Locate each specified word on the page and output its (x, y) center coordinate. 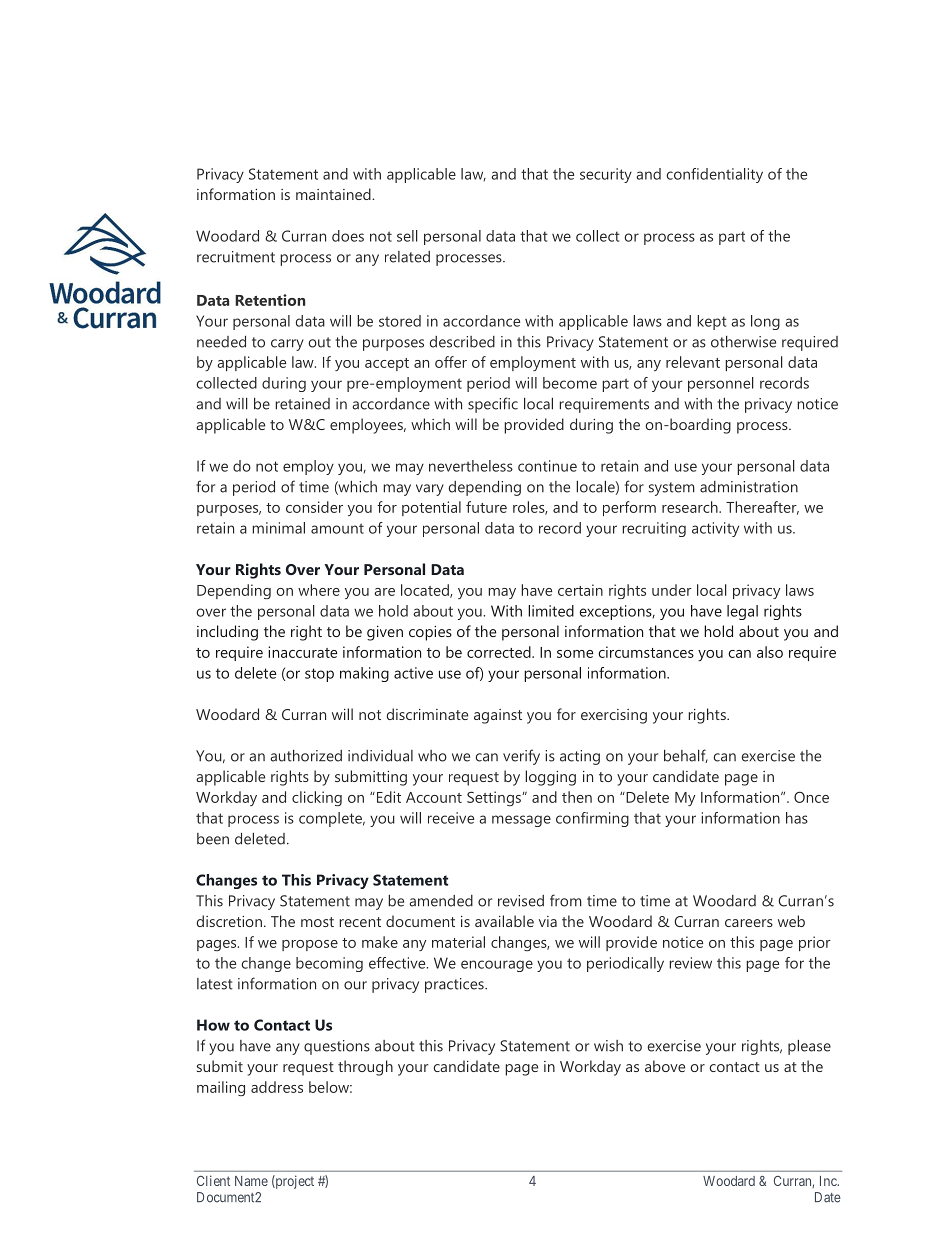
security (606, 175)
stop (319, 675)
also (770, 652)
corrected (500, 652)
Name (251, 1181)
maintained (334, 194)
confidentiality (714, 175)
